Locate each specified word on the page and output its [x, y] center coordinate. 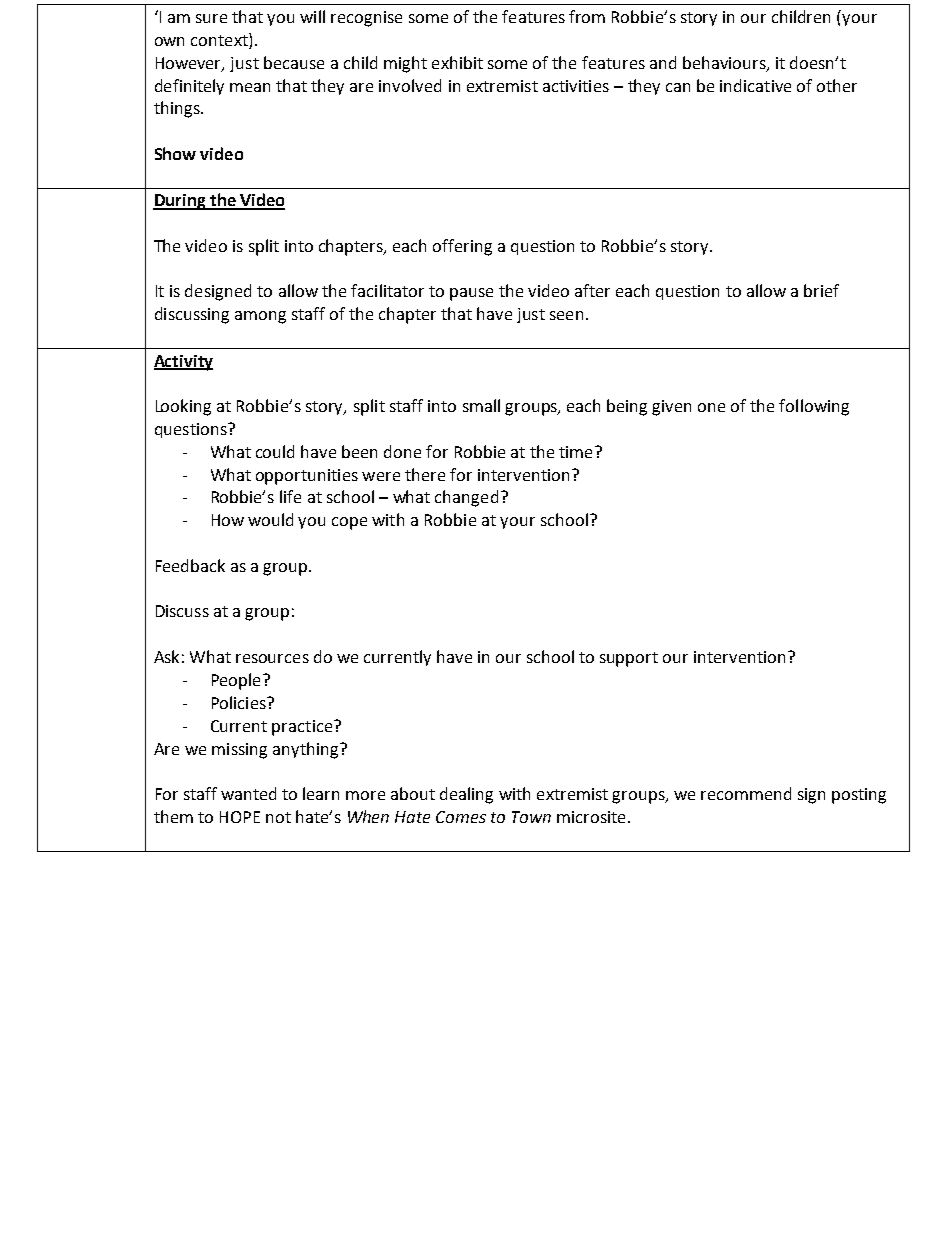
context [220, 41]
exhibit [457, 62]
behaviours [725, 63]
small [481, 405]
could [275, 451]
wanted [248, 793]
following [814, 407]
